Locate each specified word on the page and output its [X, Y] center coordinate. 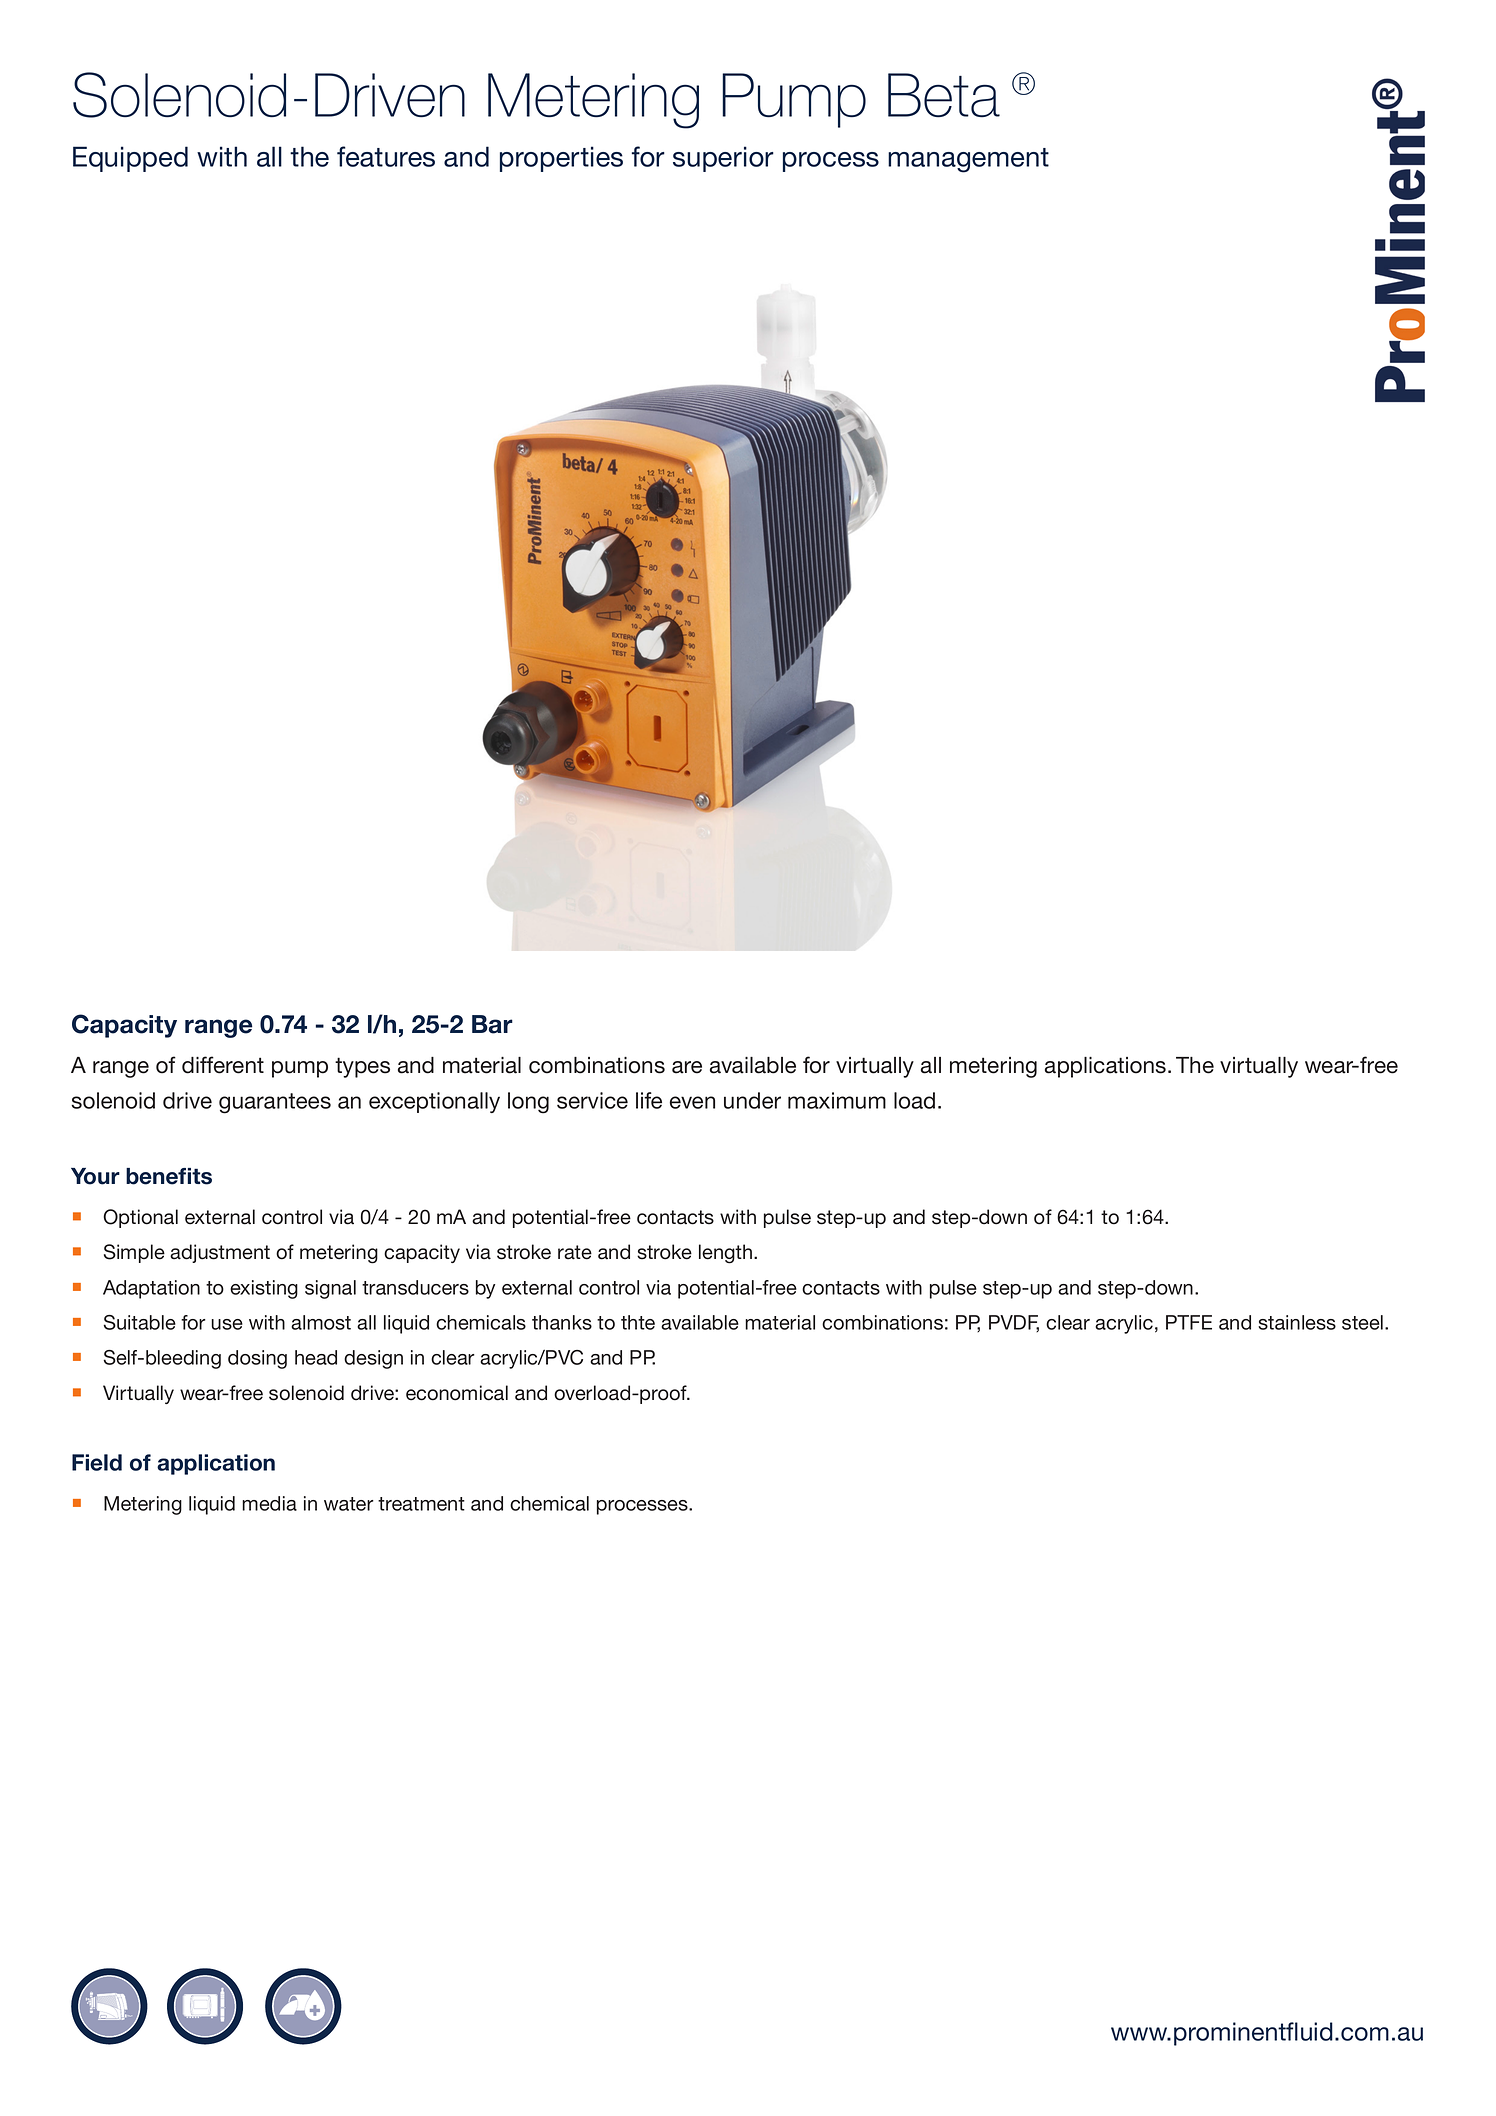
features [386, 156]
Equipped [130, 159]
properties [561, 159]
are [687, 1067]
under [752, 1100]
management [968, 160]
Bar [492, 1024]
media [269, 1503]
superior [723, 159]
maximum [837, 1100]
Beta [944, 95]
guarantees [275, 1103]
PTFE [1189, 1322]
